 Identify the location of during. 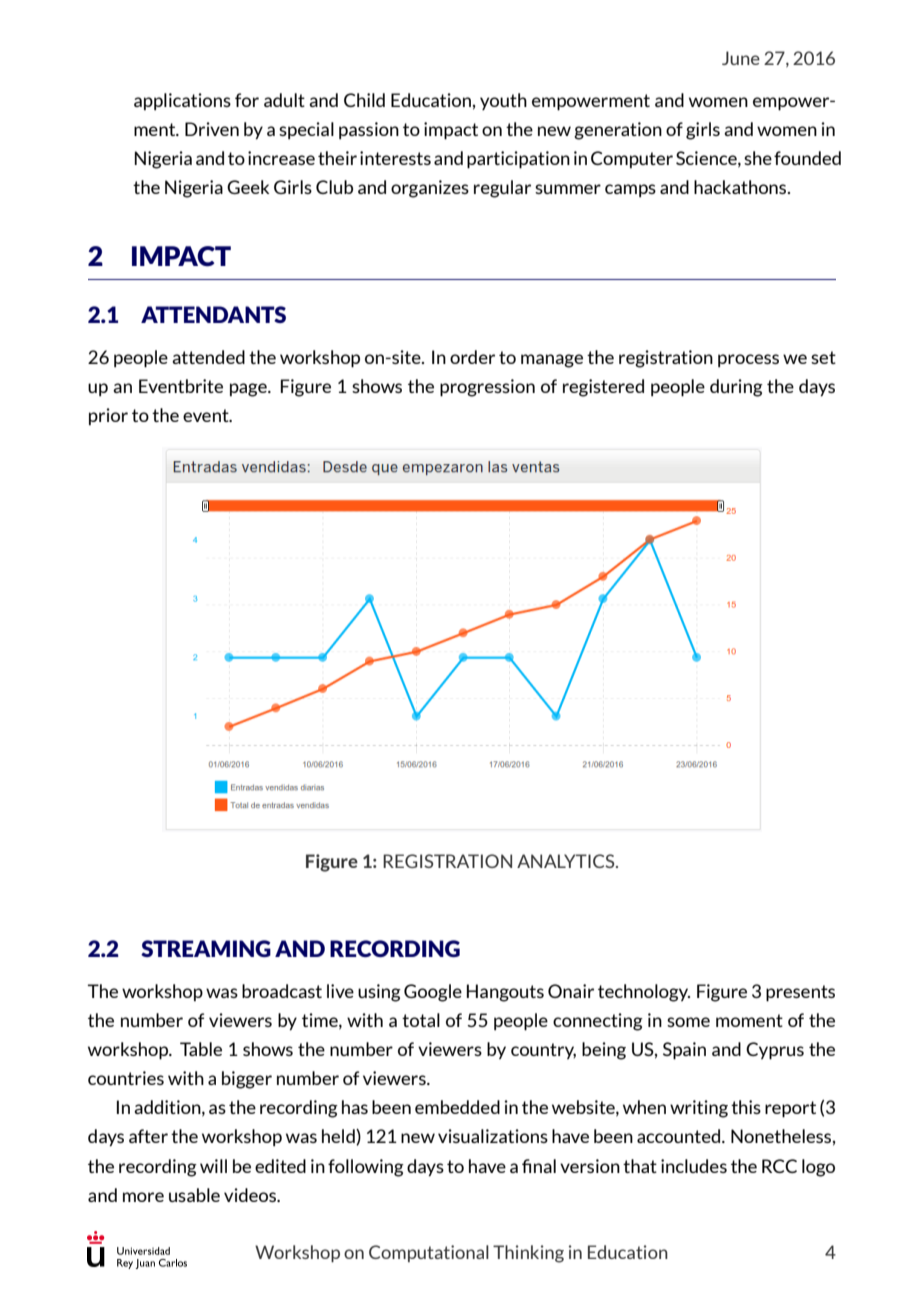
(736, 388).
